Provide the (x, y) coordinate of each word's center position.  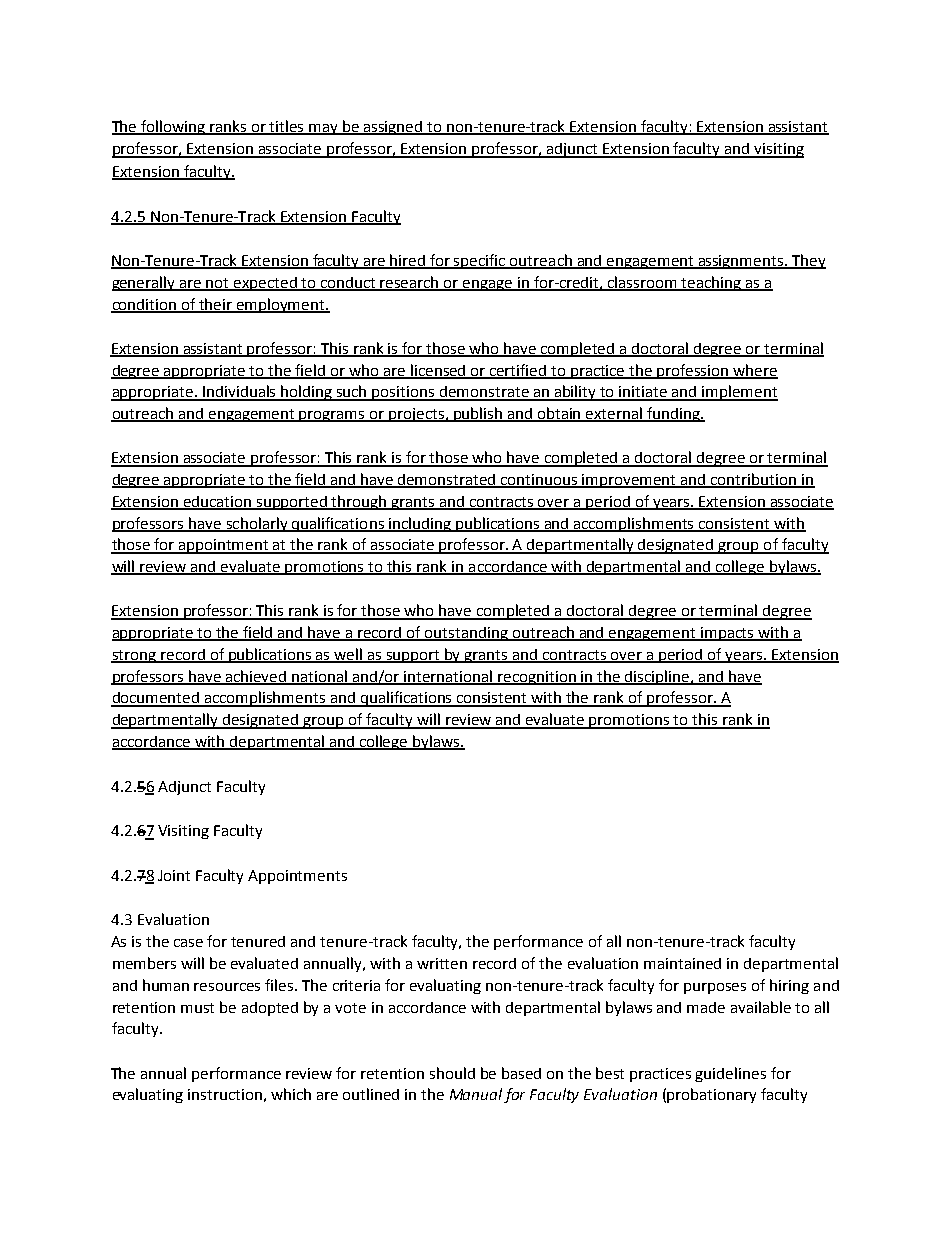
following (174, 127)
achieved (256, 677)
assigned (393, 128)
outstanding (466, 634)
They (808, 261)
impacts (727, 634)
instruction (225, 1094)
